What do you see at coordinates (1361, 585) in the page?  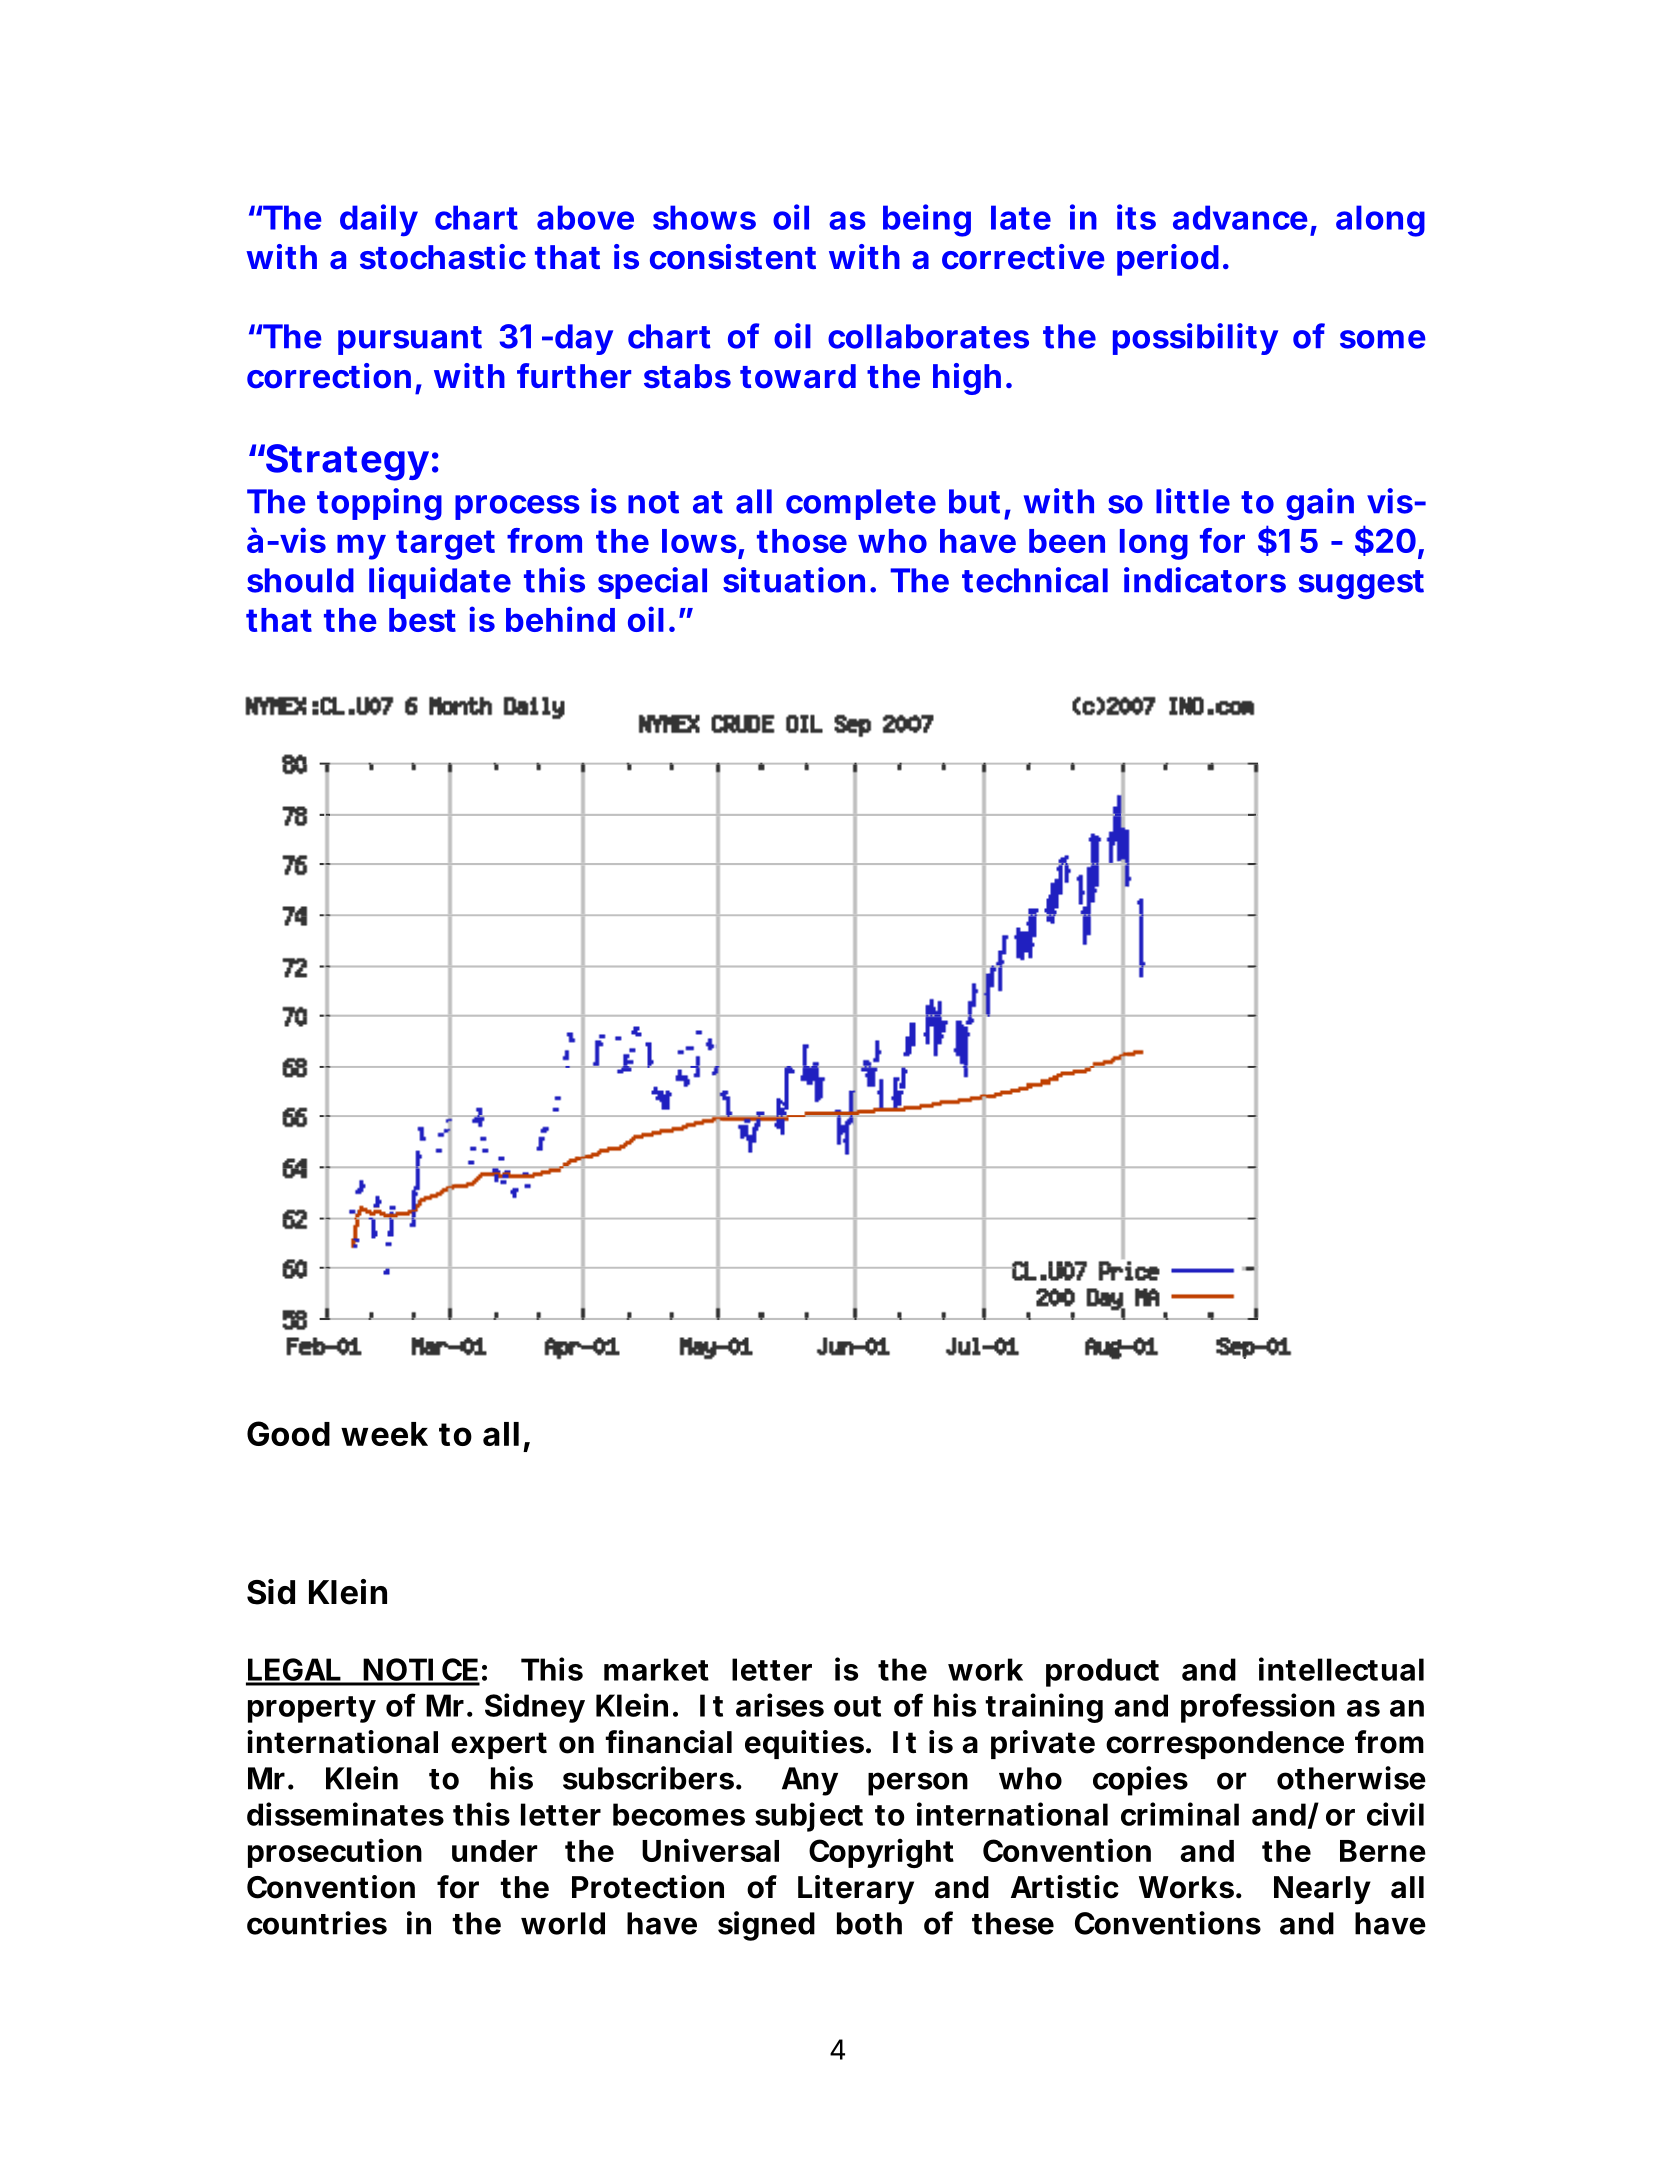 I see `suggest` at bounding box center [1361, 585].
